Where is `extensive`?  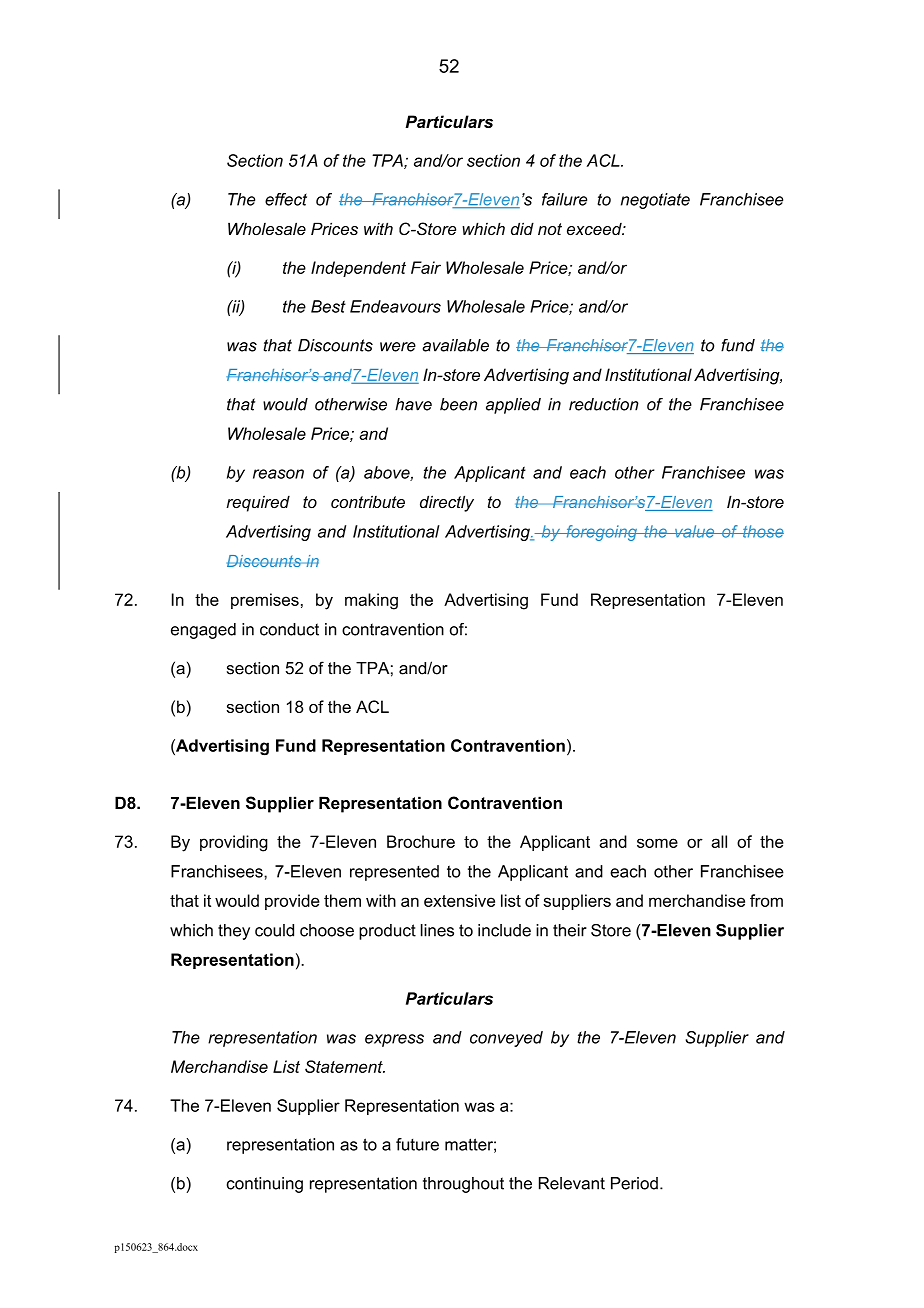
extensive is located at coordinates (459, 900).
